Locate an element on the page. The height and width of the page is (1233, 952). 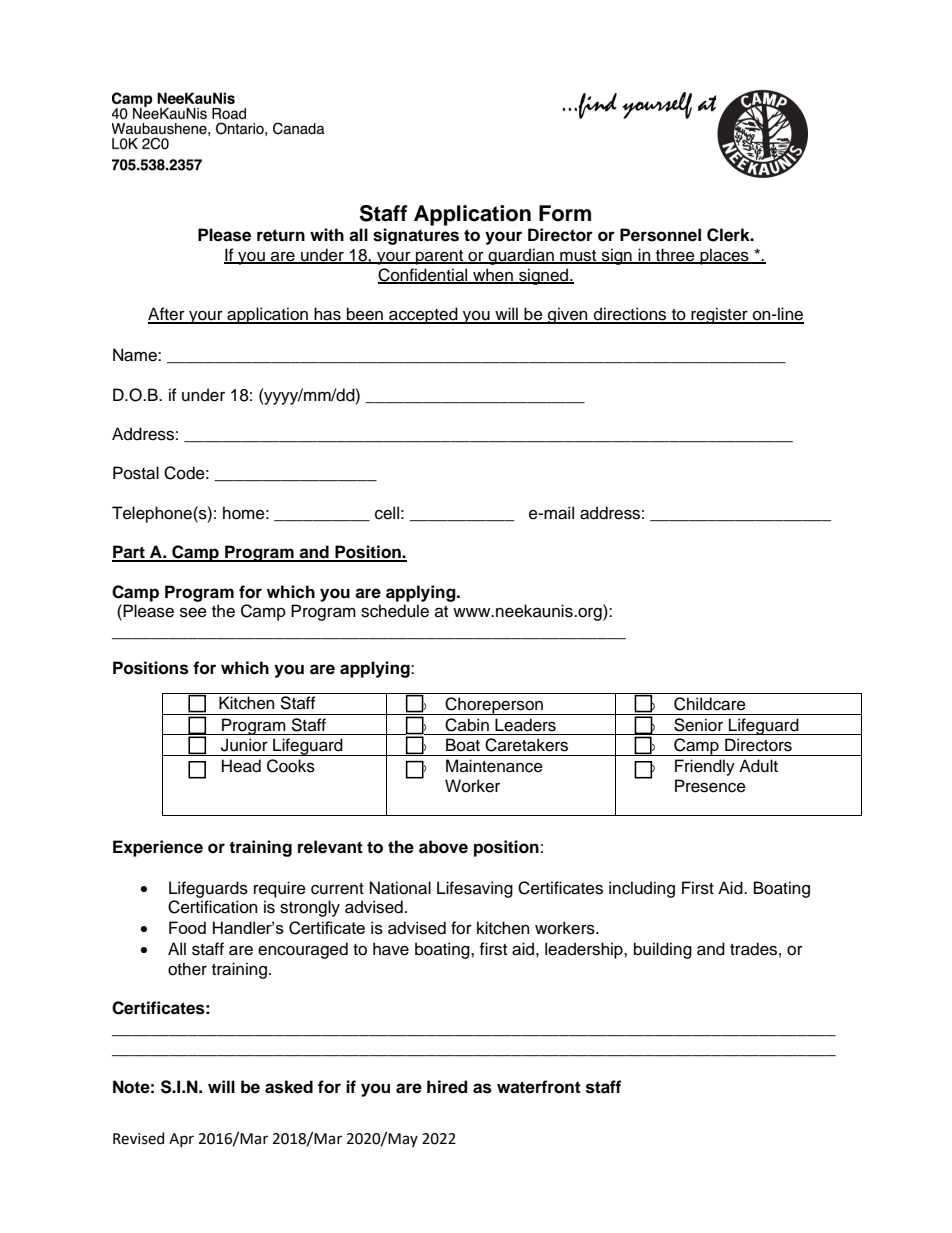
parent is located at coordinates (440, 257).
